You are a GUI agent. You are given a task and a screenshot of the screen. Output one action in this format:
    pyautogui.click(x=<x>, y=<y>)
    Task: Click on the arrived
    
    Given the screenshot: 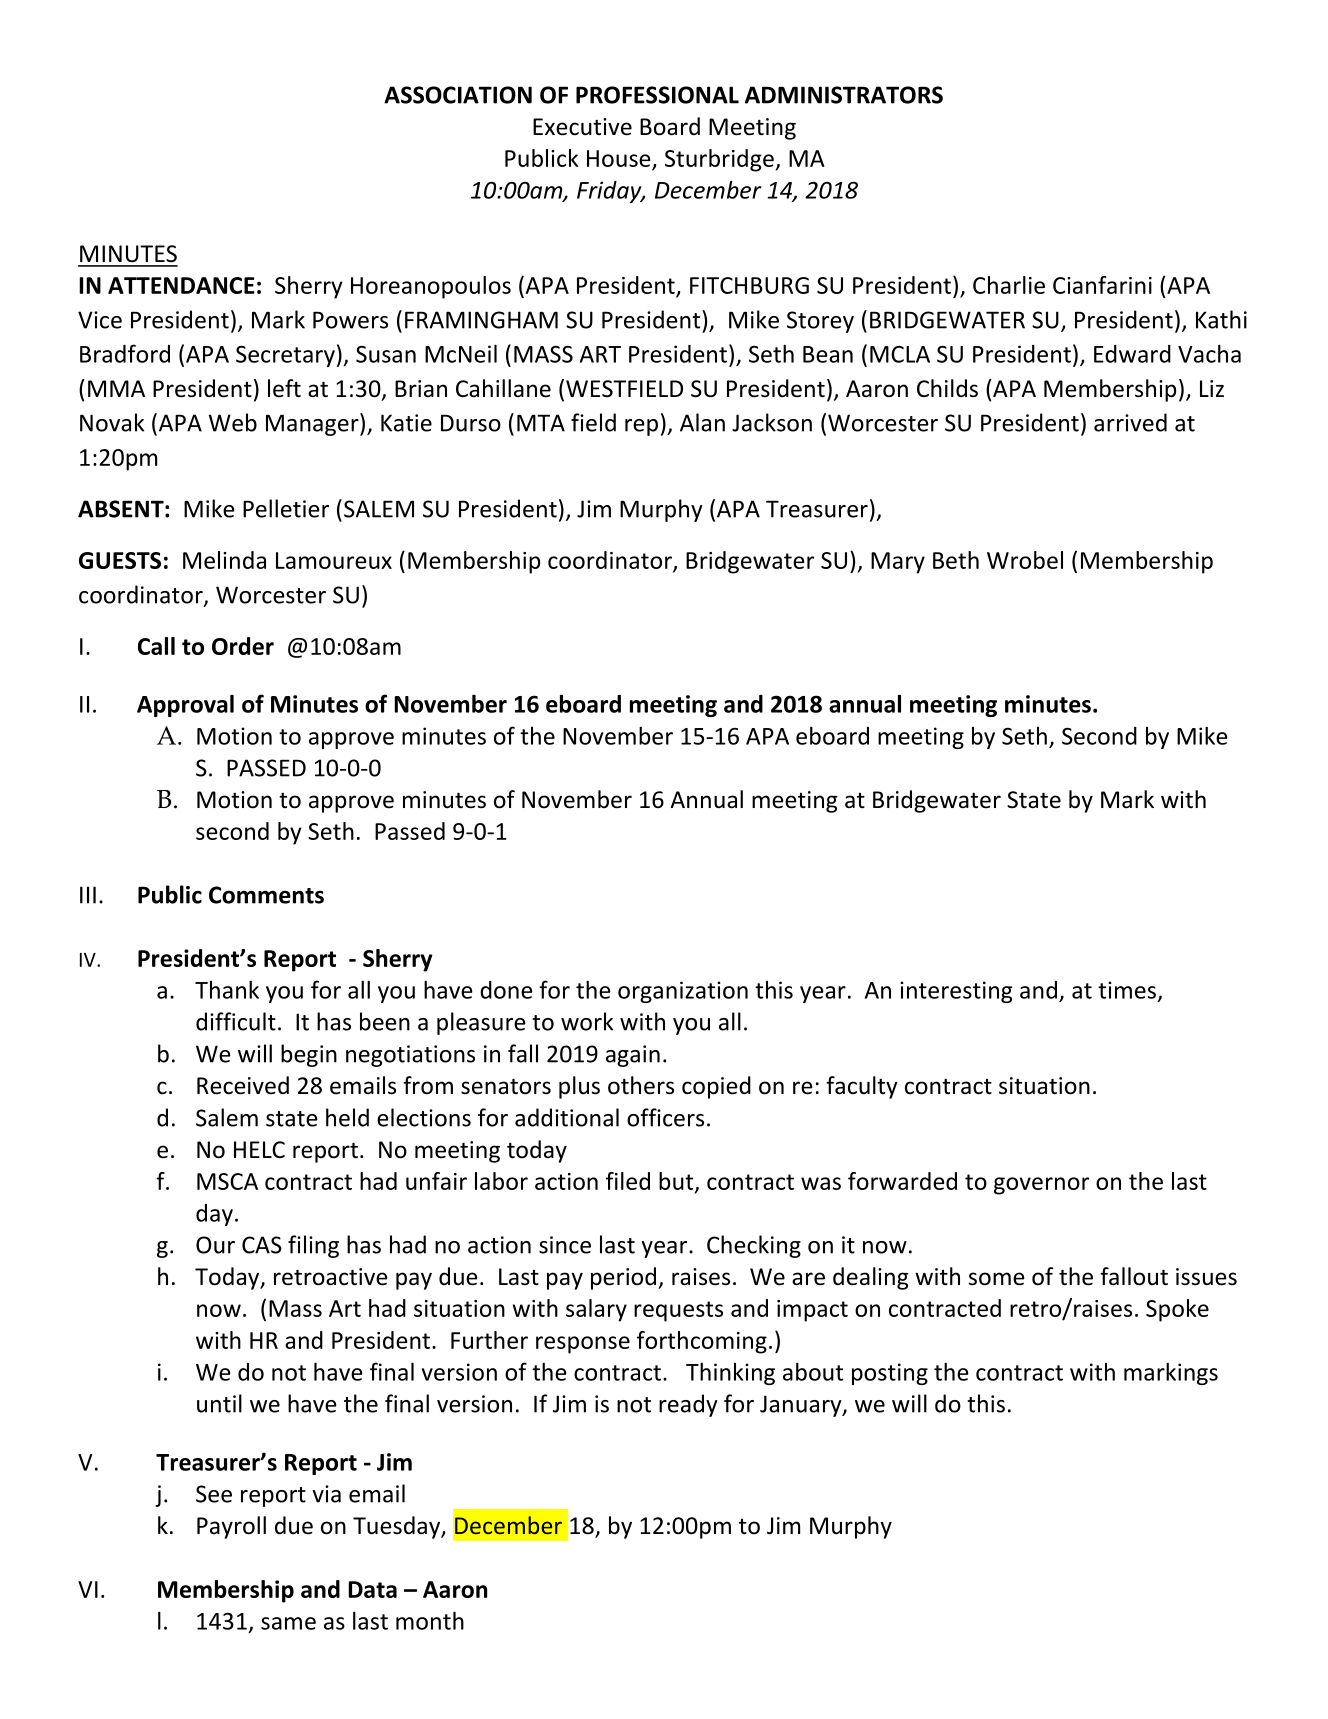 What is the action you would take?
    pyautogui.click(x=1130, y=422)
